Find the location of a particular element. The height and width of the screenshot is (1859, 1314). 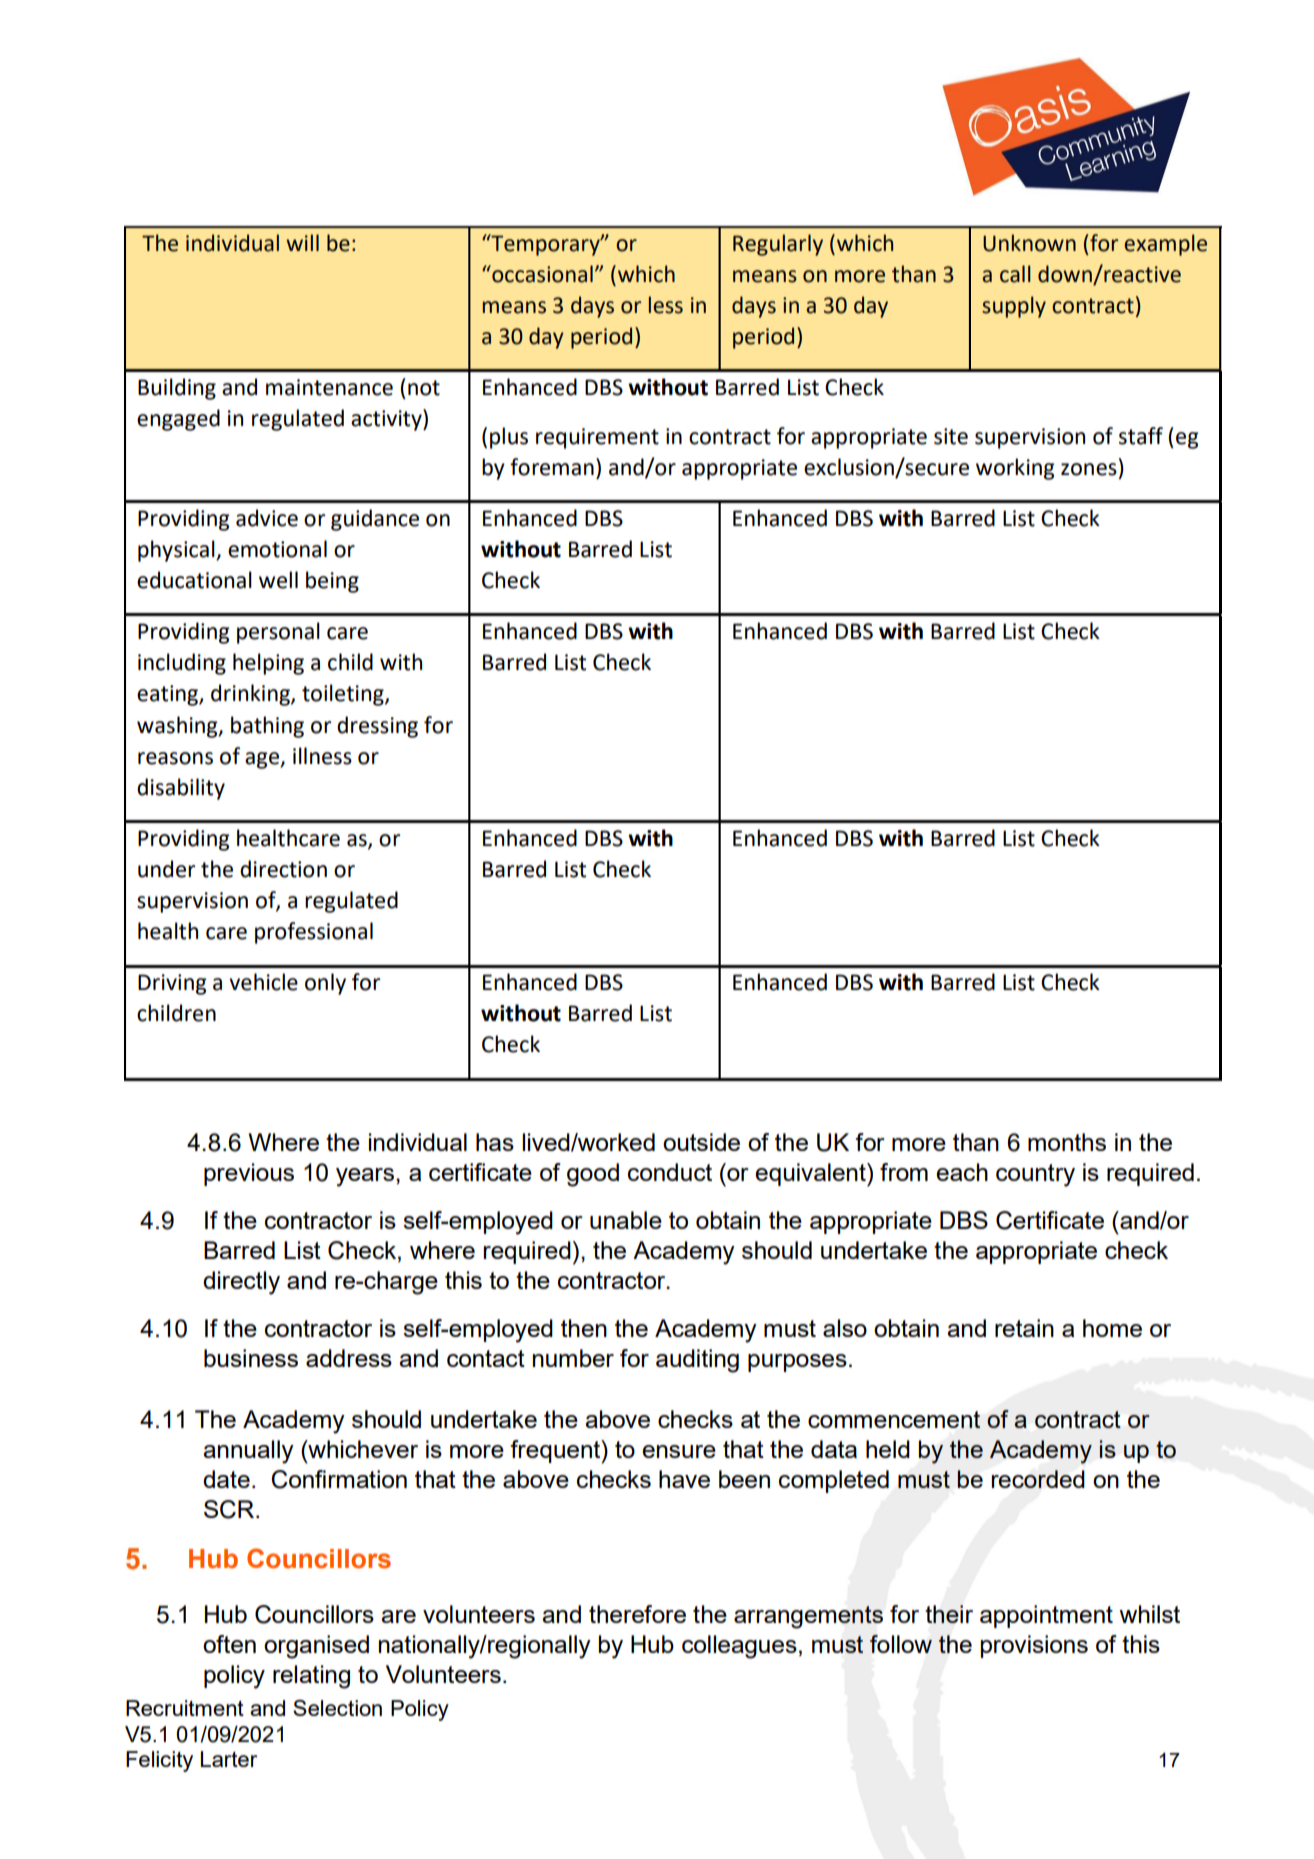

months is located at coordinates (1067, 1142).
